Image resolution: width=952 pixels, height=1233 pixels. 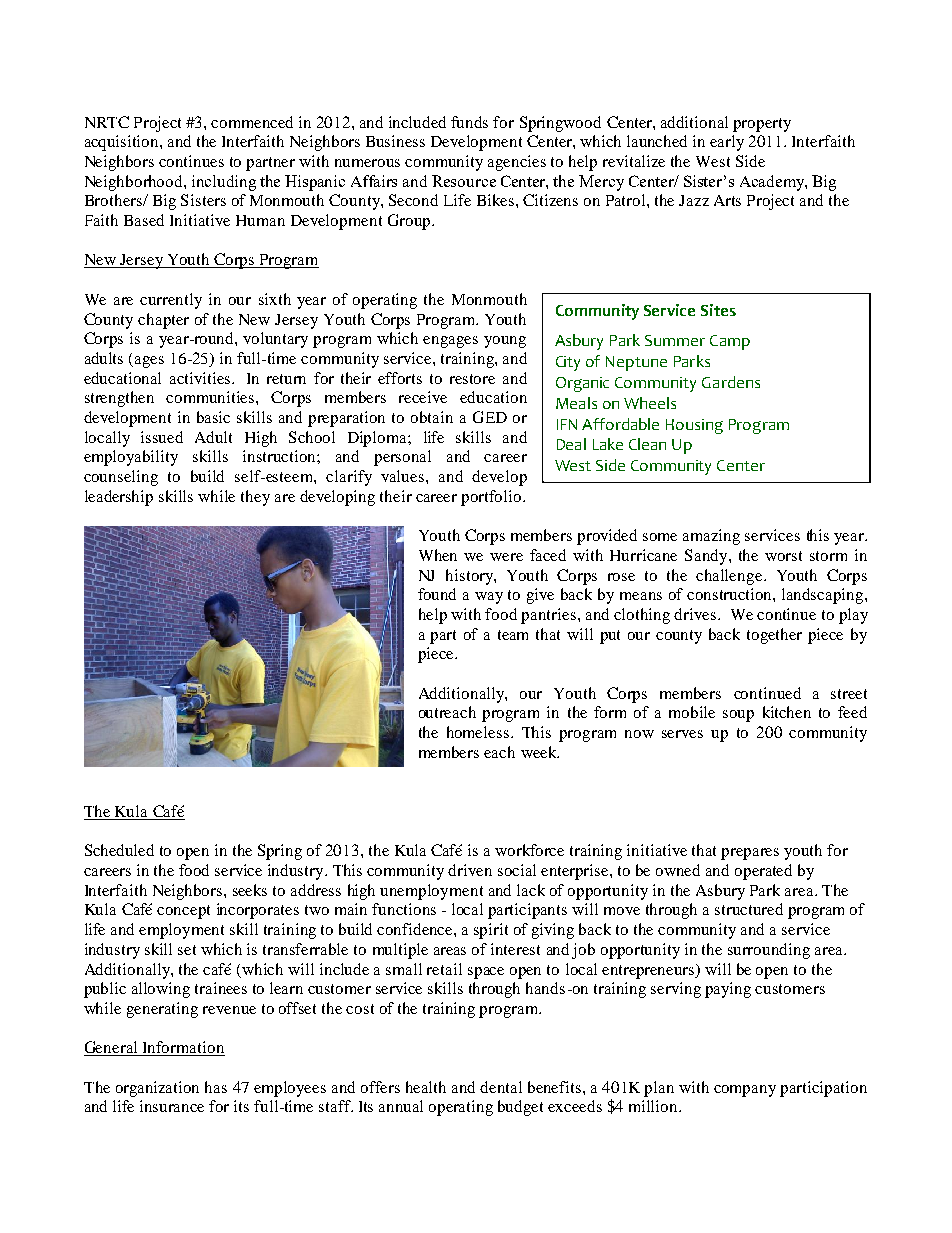 I want to click on kitchen, so click(x=787, y=712).
